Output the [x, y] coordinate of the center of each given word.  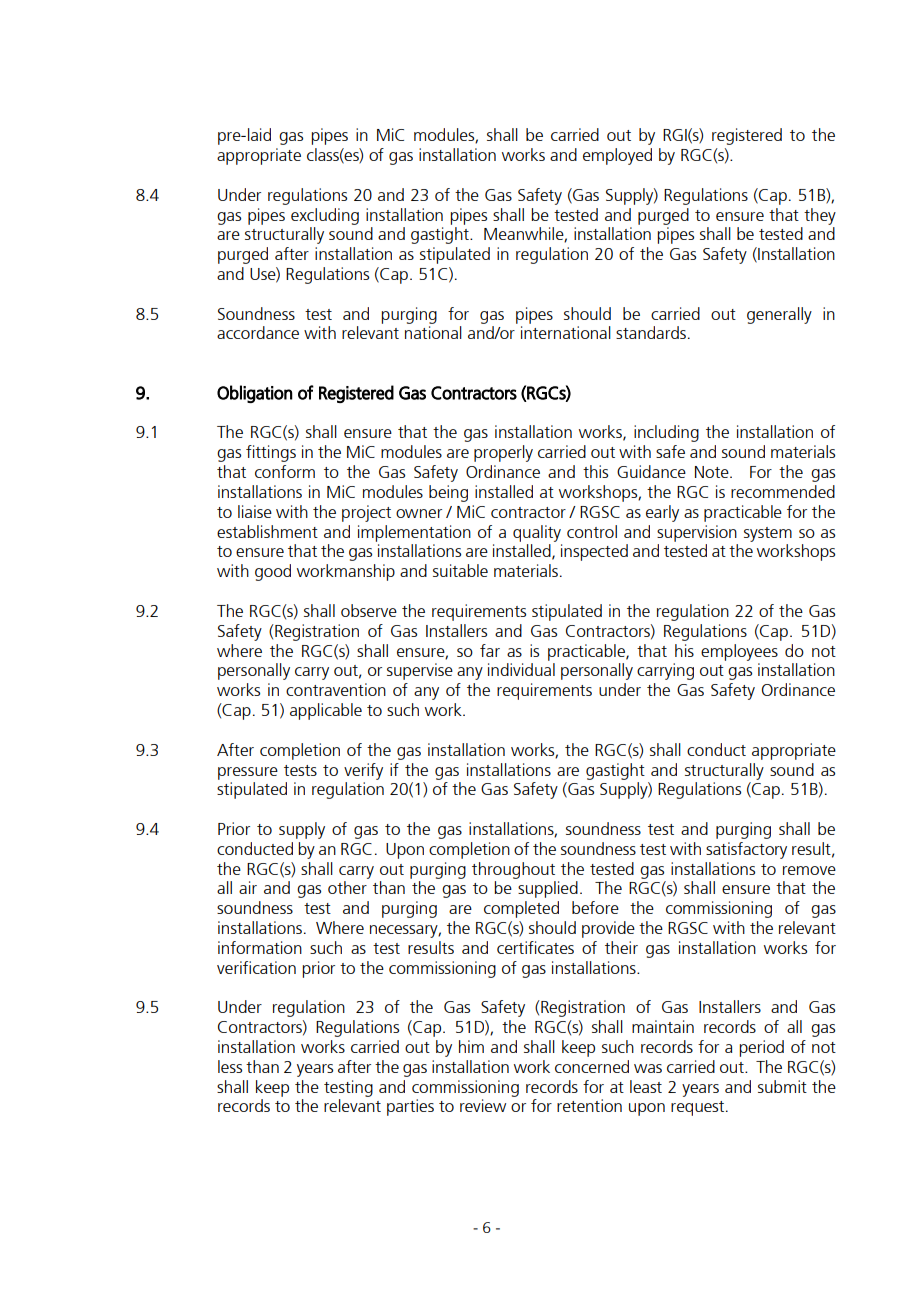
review [483, 1105]
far [490, 650]
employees [739, 652]
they [820, 216]
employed [617, 156]
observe [369, 610]
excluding [325, 216]
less [230, 1066]
